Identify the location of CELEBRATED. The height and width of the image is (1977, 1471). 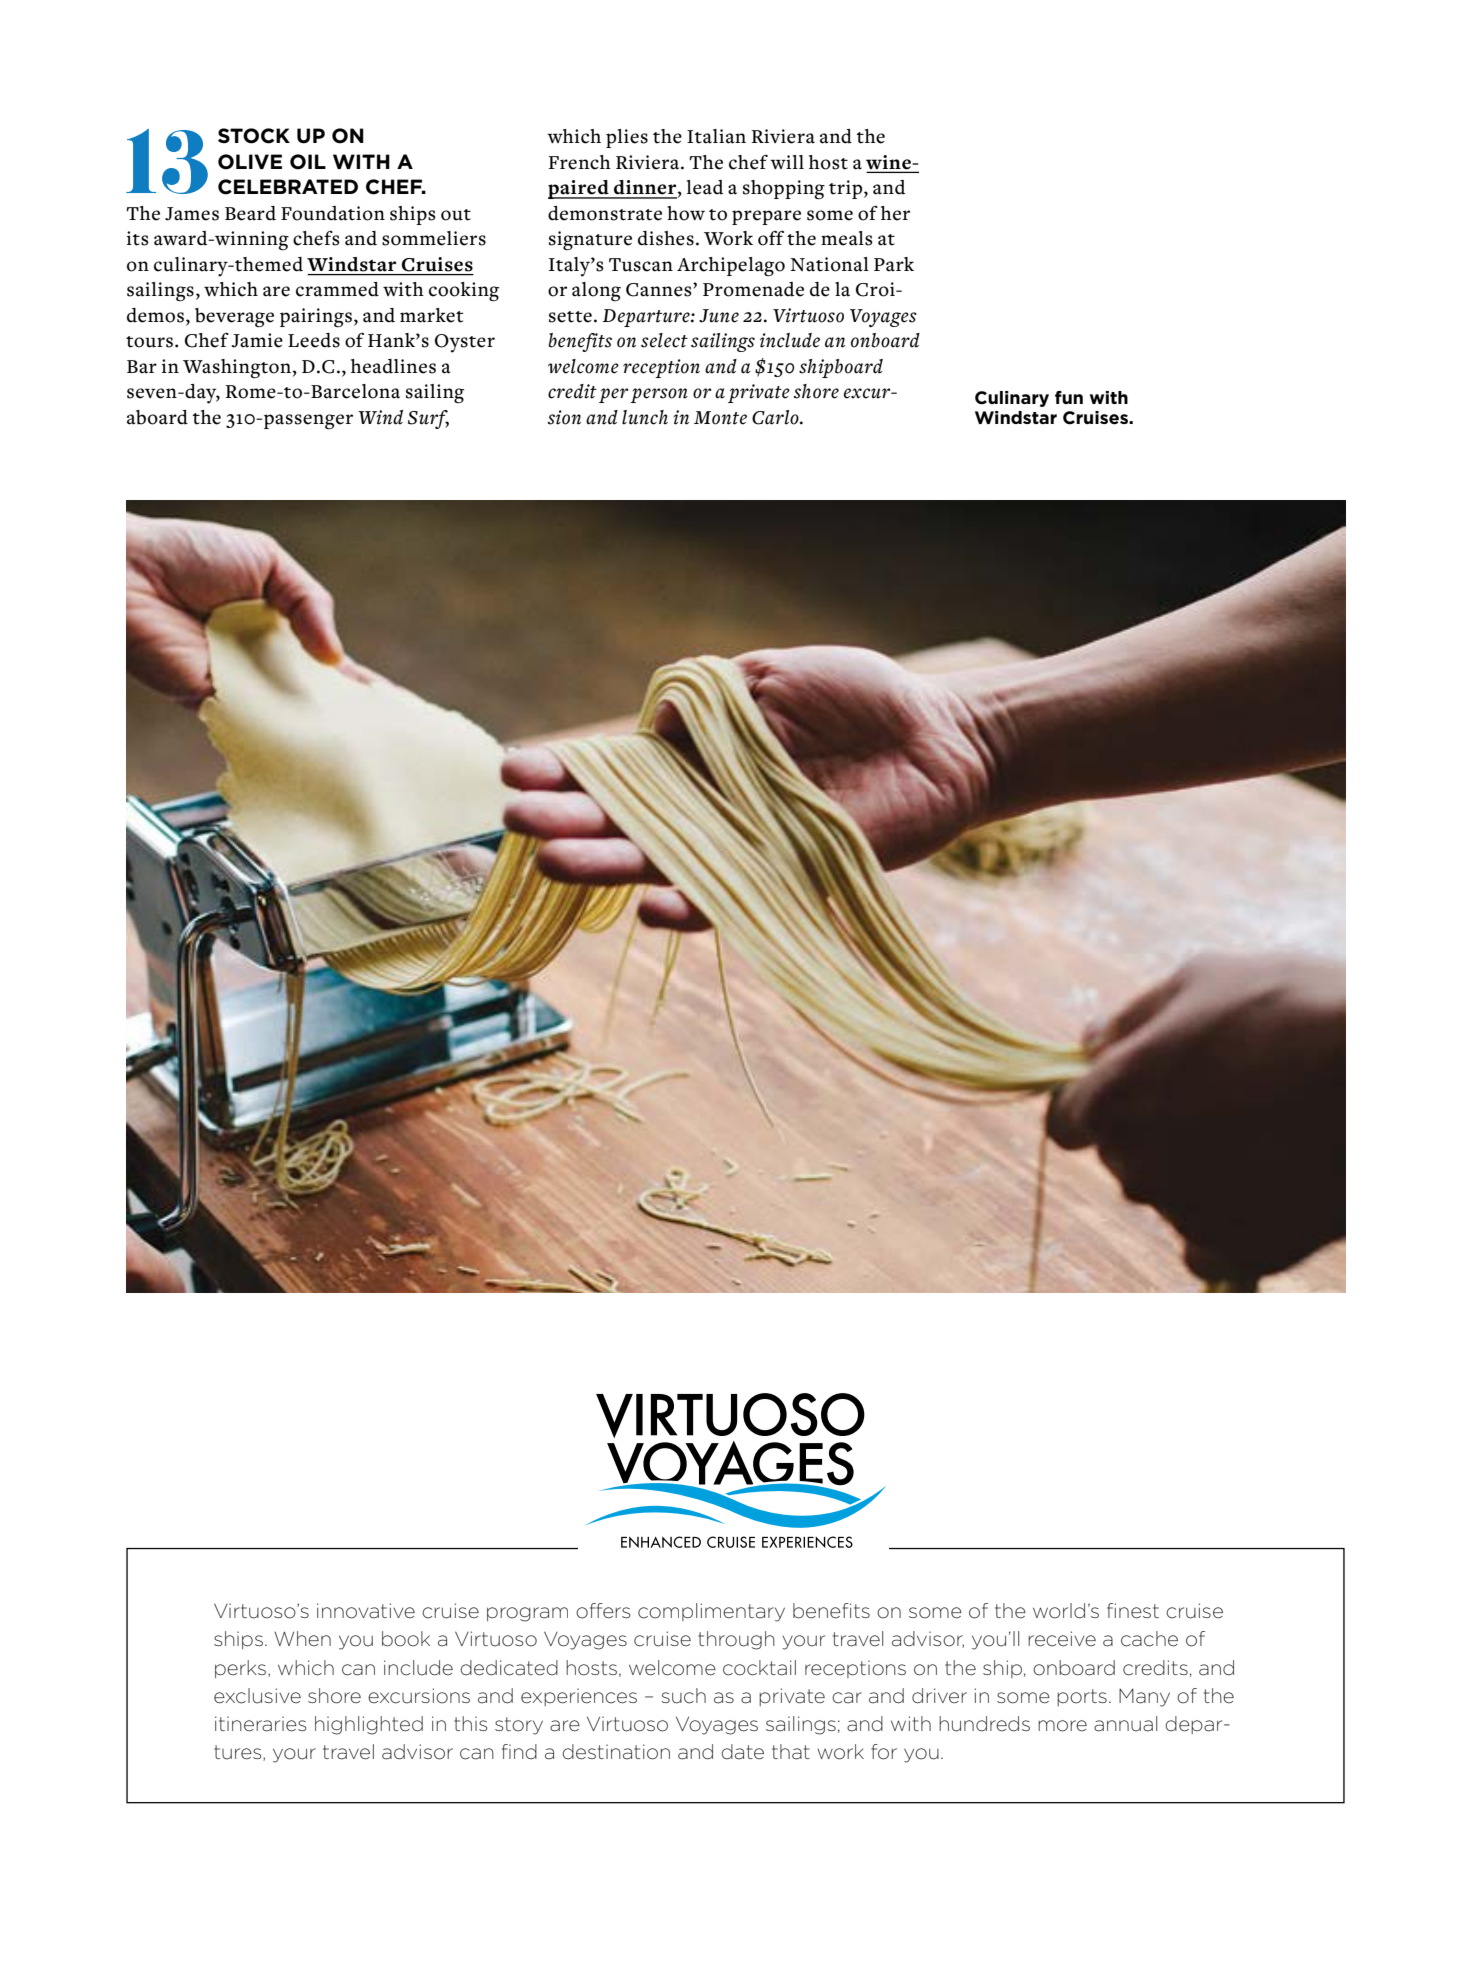
(288, 187).
